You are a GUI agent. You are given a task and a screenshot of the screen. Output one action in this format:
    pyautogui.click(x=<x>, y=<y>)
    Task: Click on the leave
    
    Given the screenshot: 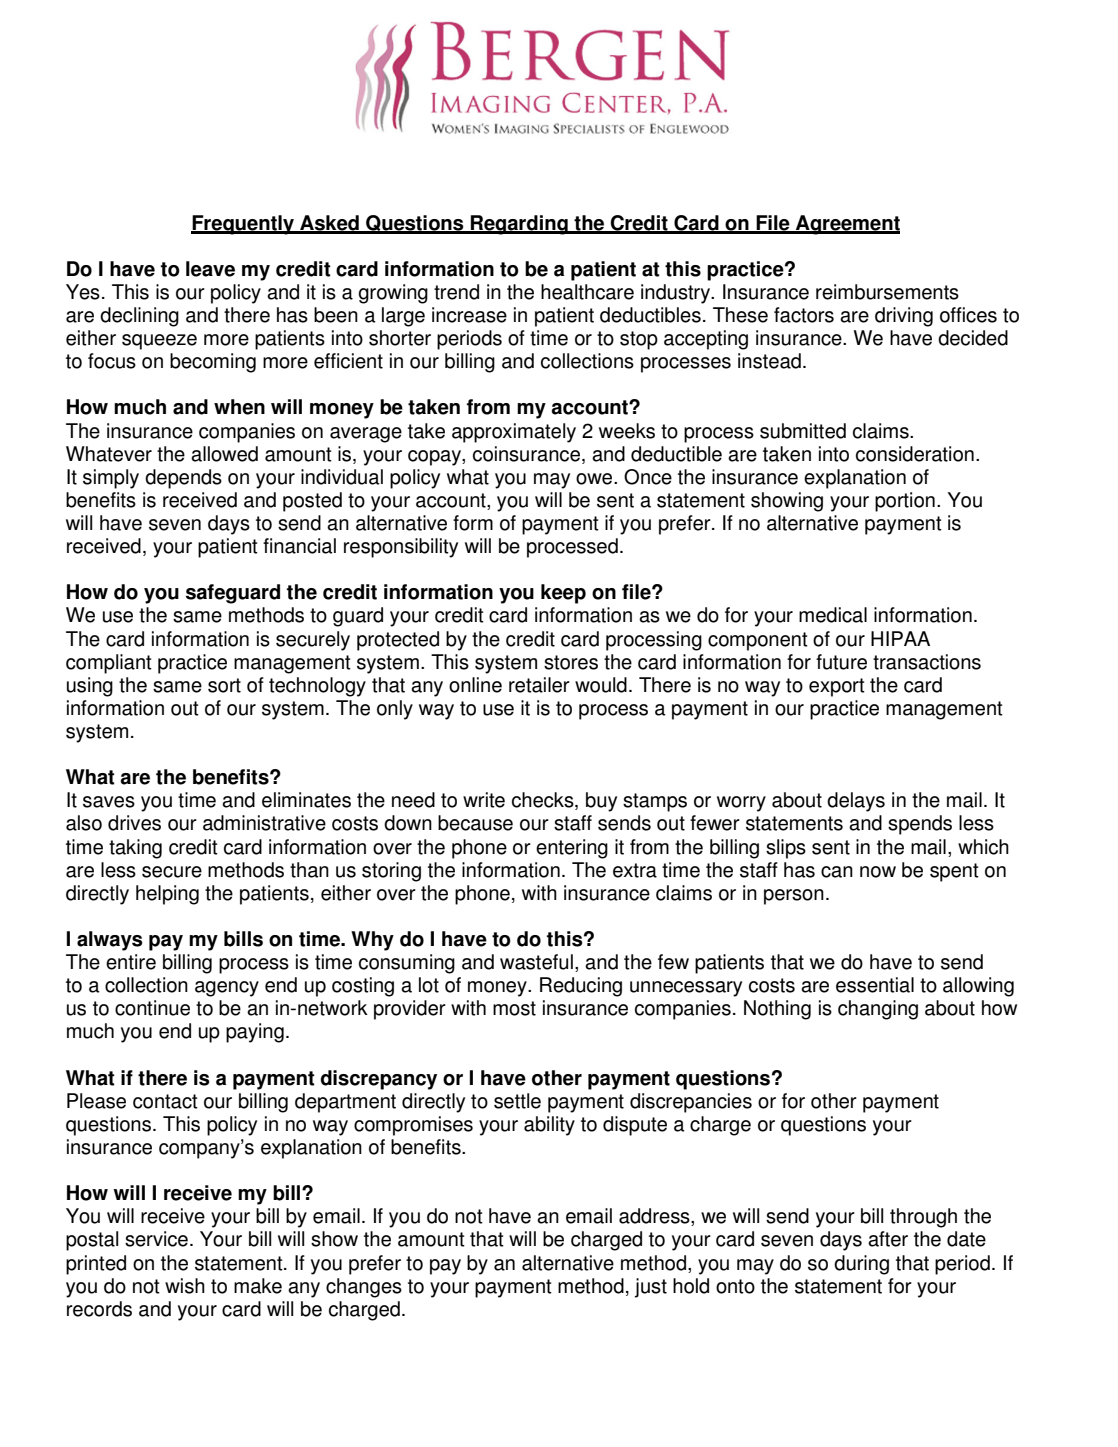 What is the action you would take?
    pyautogui.click(x=210, y=269)
